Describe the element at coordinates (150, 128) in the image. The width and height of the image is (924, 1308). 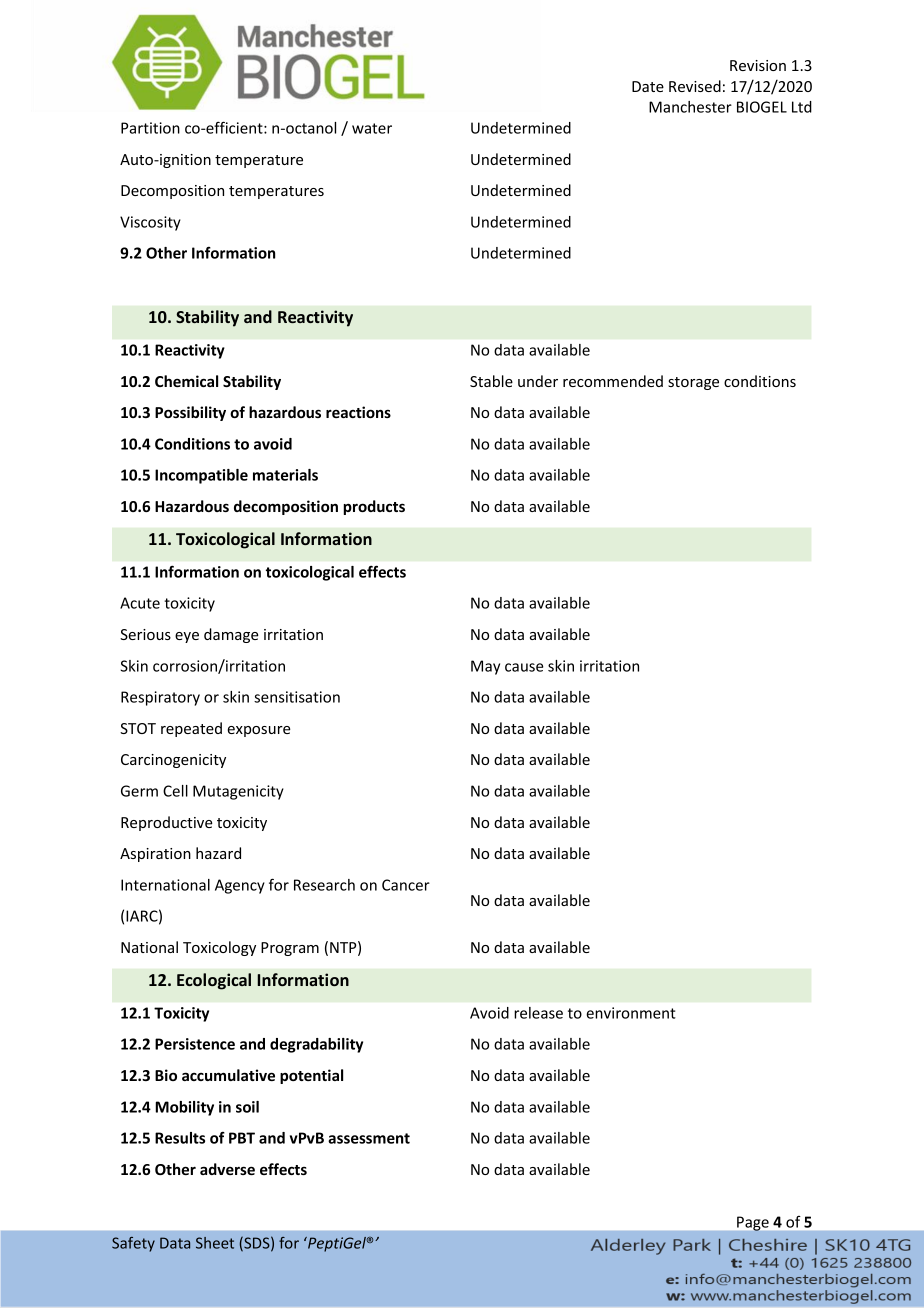
I see `Partition` at that location.
